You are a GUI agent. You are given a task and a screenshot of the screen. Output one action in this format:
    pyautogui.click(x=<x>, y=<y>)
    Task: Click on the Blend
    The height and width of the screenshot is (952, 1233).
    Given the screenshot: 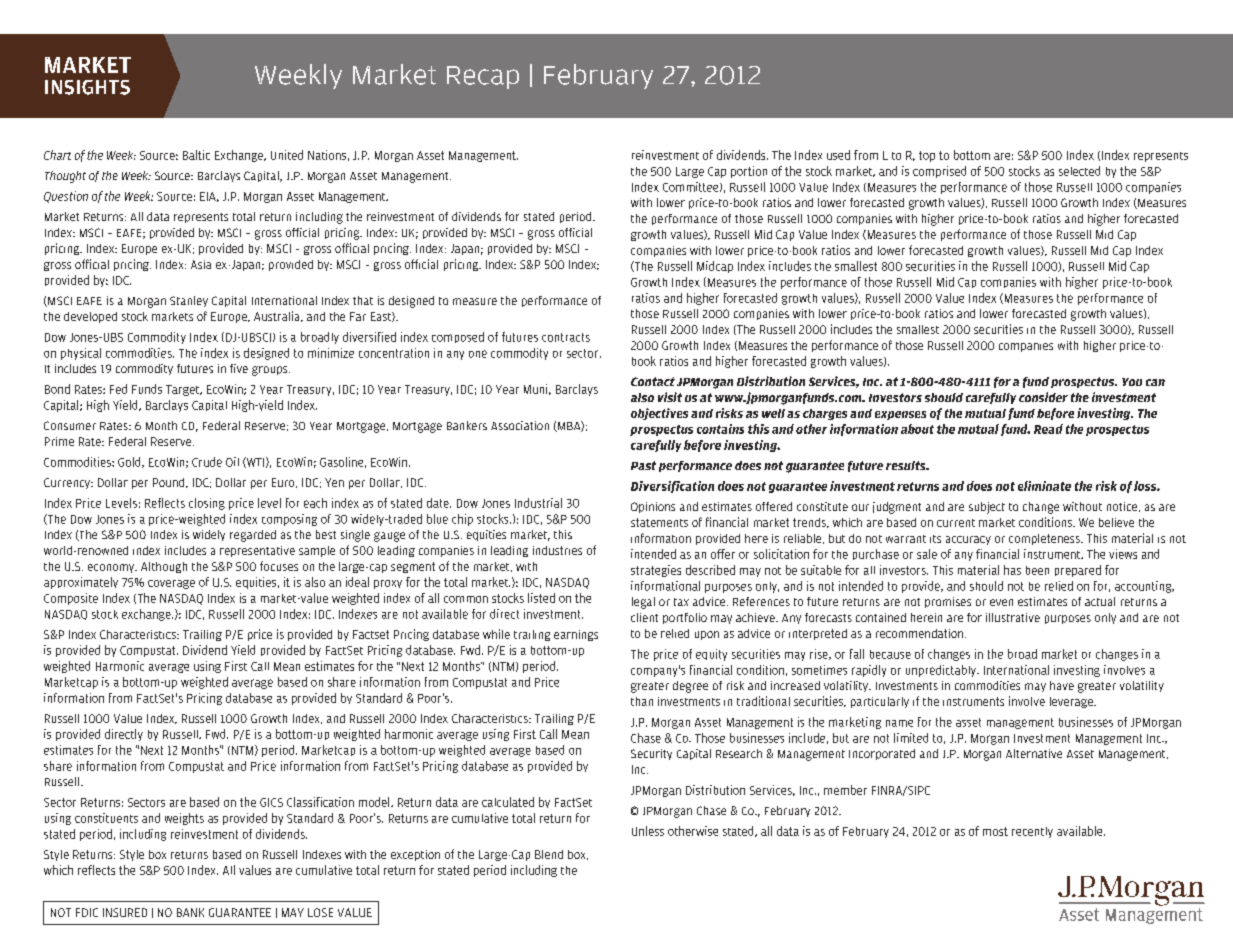 What is the action you would take?
    pyautogui.click(x=549, y=854)
